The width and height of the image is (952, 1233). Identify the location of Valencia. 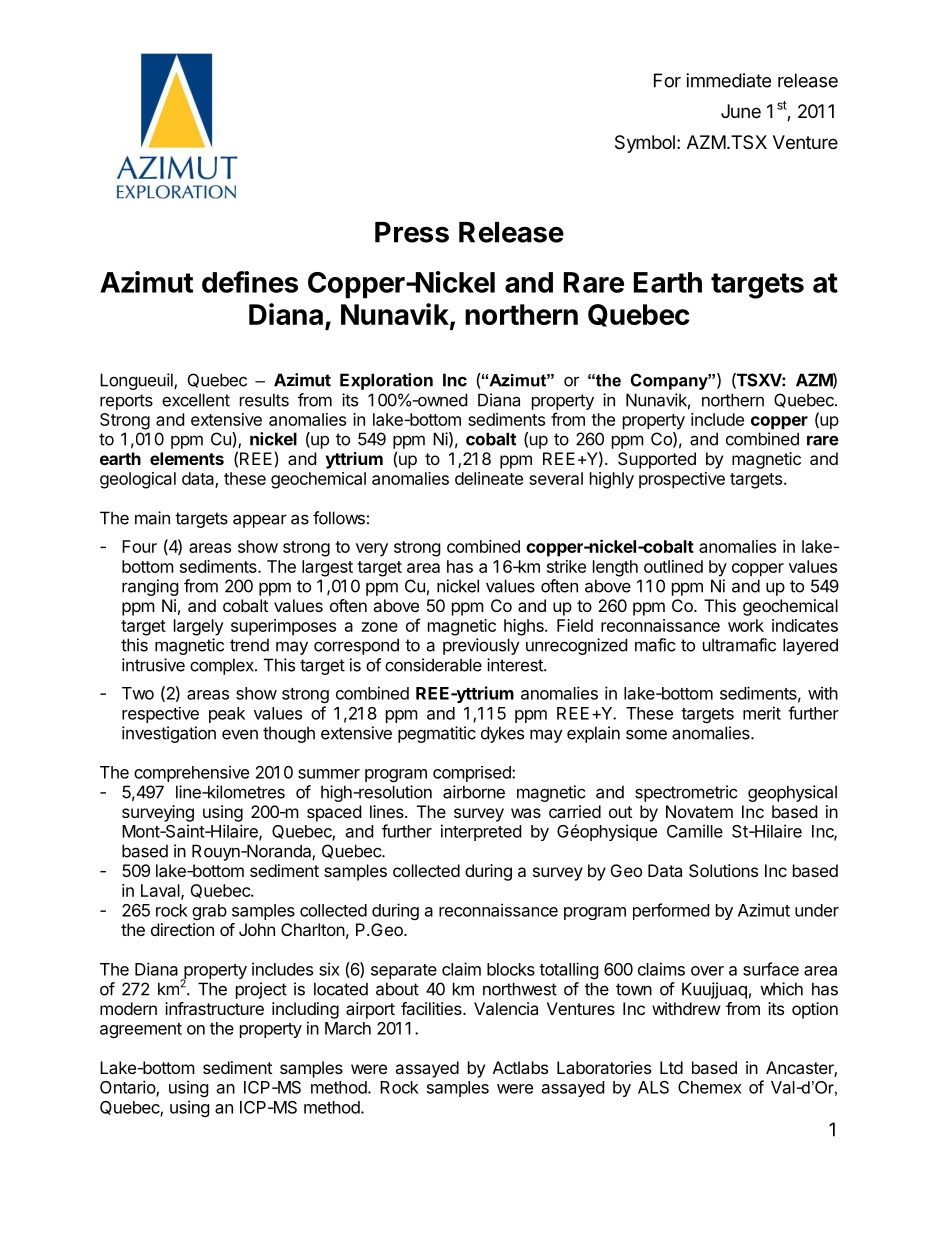
(506, 1008).
